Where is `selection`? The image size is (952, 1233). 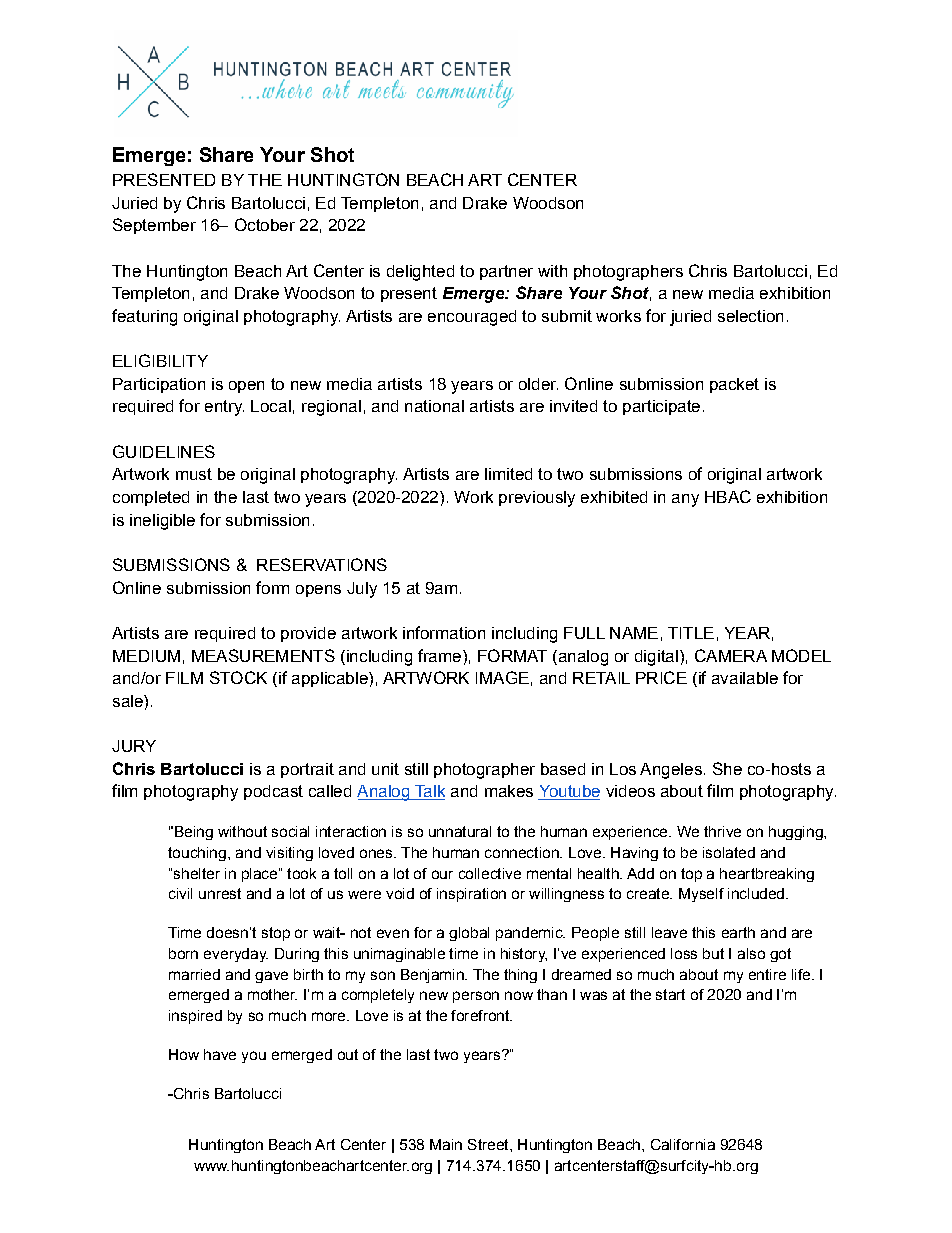 selection is located at coordinates (750, 316).
